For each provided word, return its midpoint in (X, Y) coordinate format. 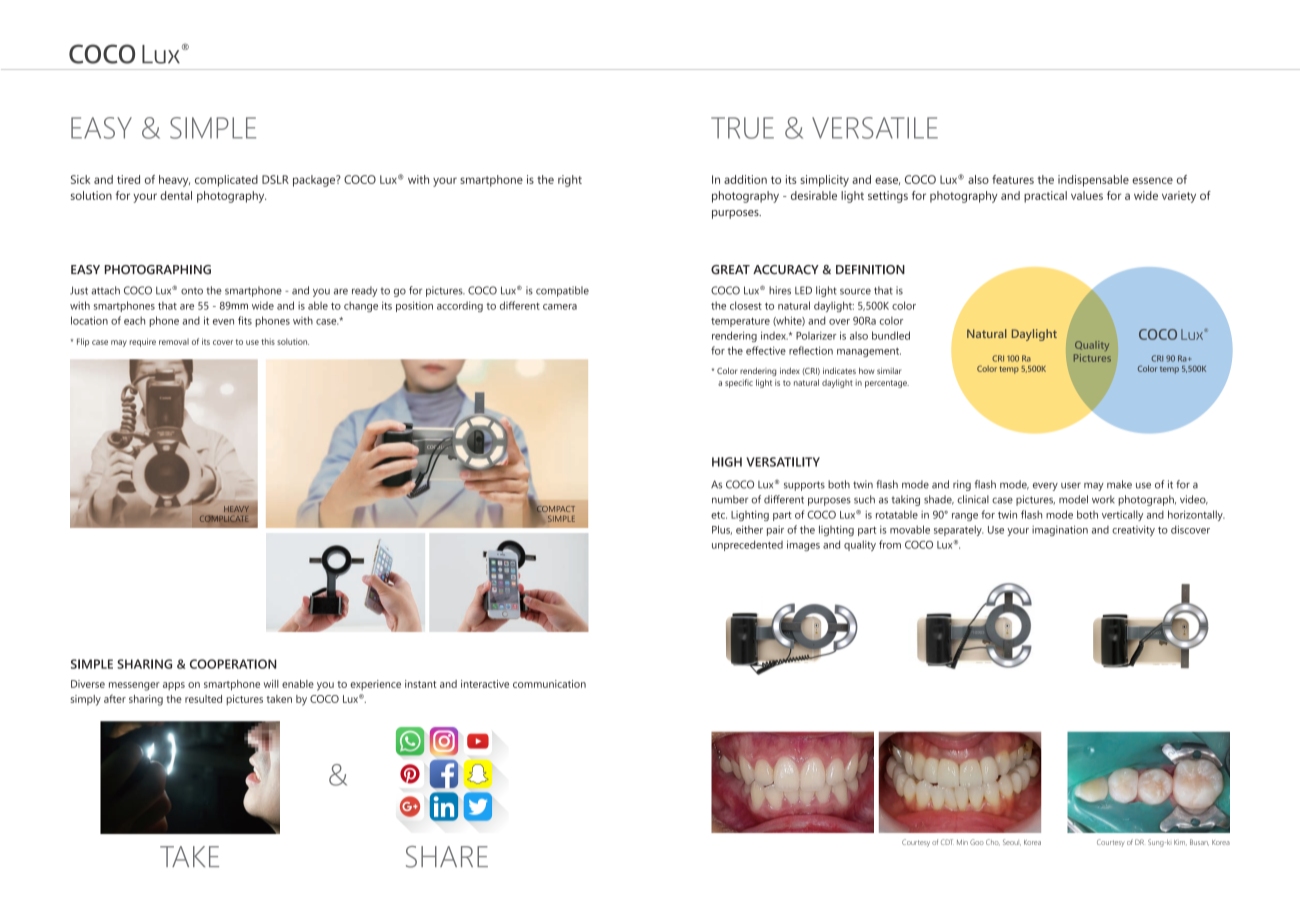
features (1013, 179)
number (730, 499)
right (570, 181)
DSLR (275, 179)
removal (174, 341)
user (1071, 485)
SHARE (447, 857)
